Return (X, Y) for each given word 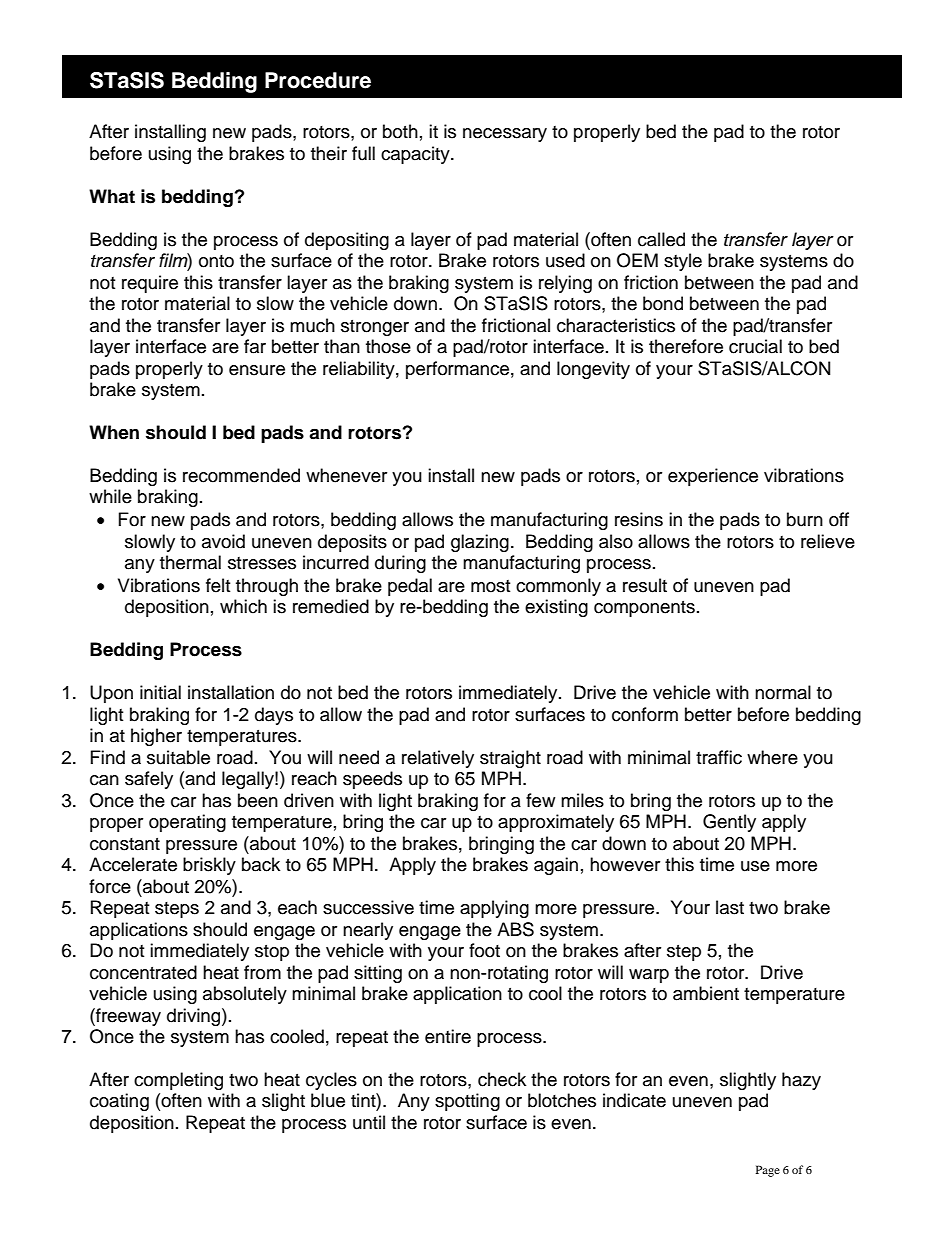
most (490, 586)
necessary (505, 135)
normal (783, 692)
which (243, 606)
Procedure (318, 80)
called (661, 239)
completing (178, 1081)
